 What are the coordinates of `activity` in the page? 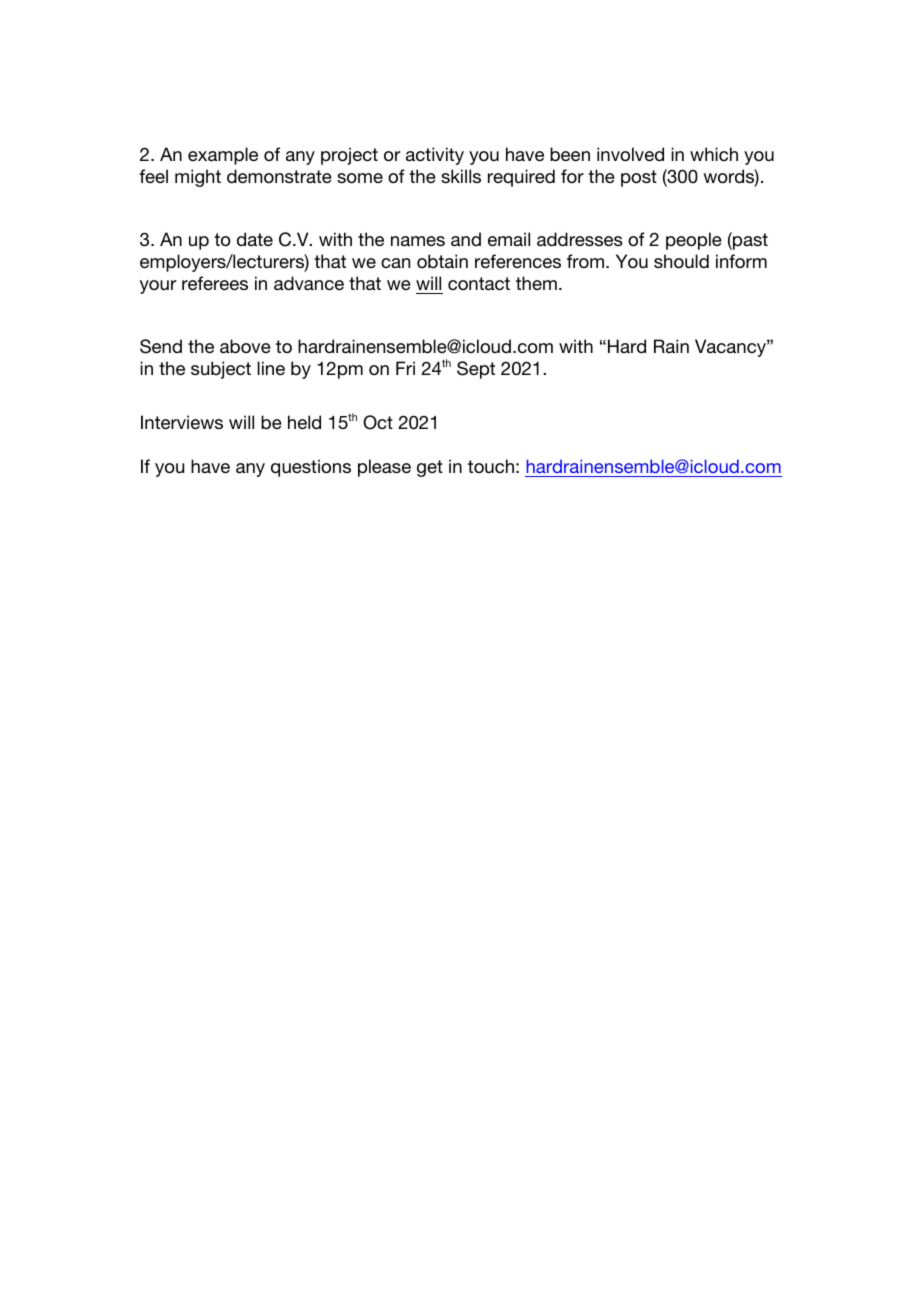 It's located at (435, 156).
